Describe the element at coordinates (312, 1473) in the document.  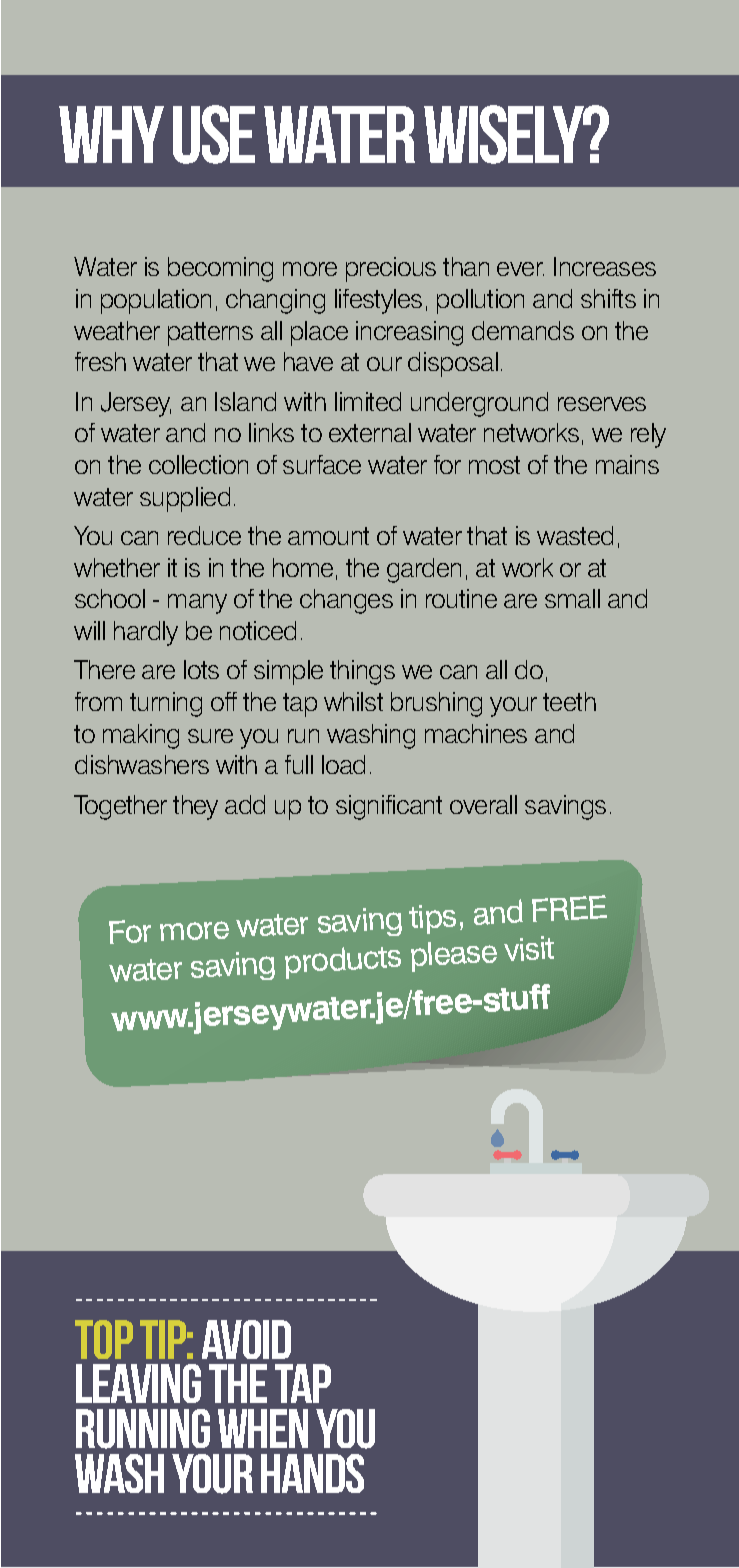
I see `hands` at that location.
